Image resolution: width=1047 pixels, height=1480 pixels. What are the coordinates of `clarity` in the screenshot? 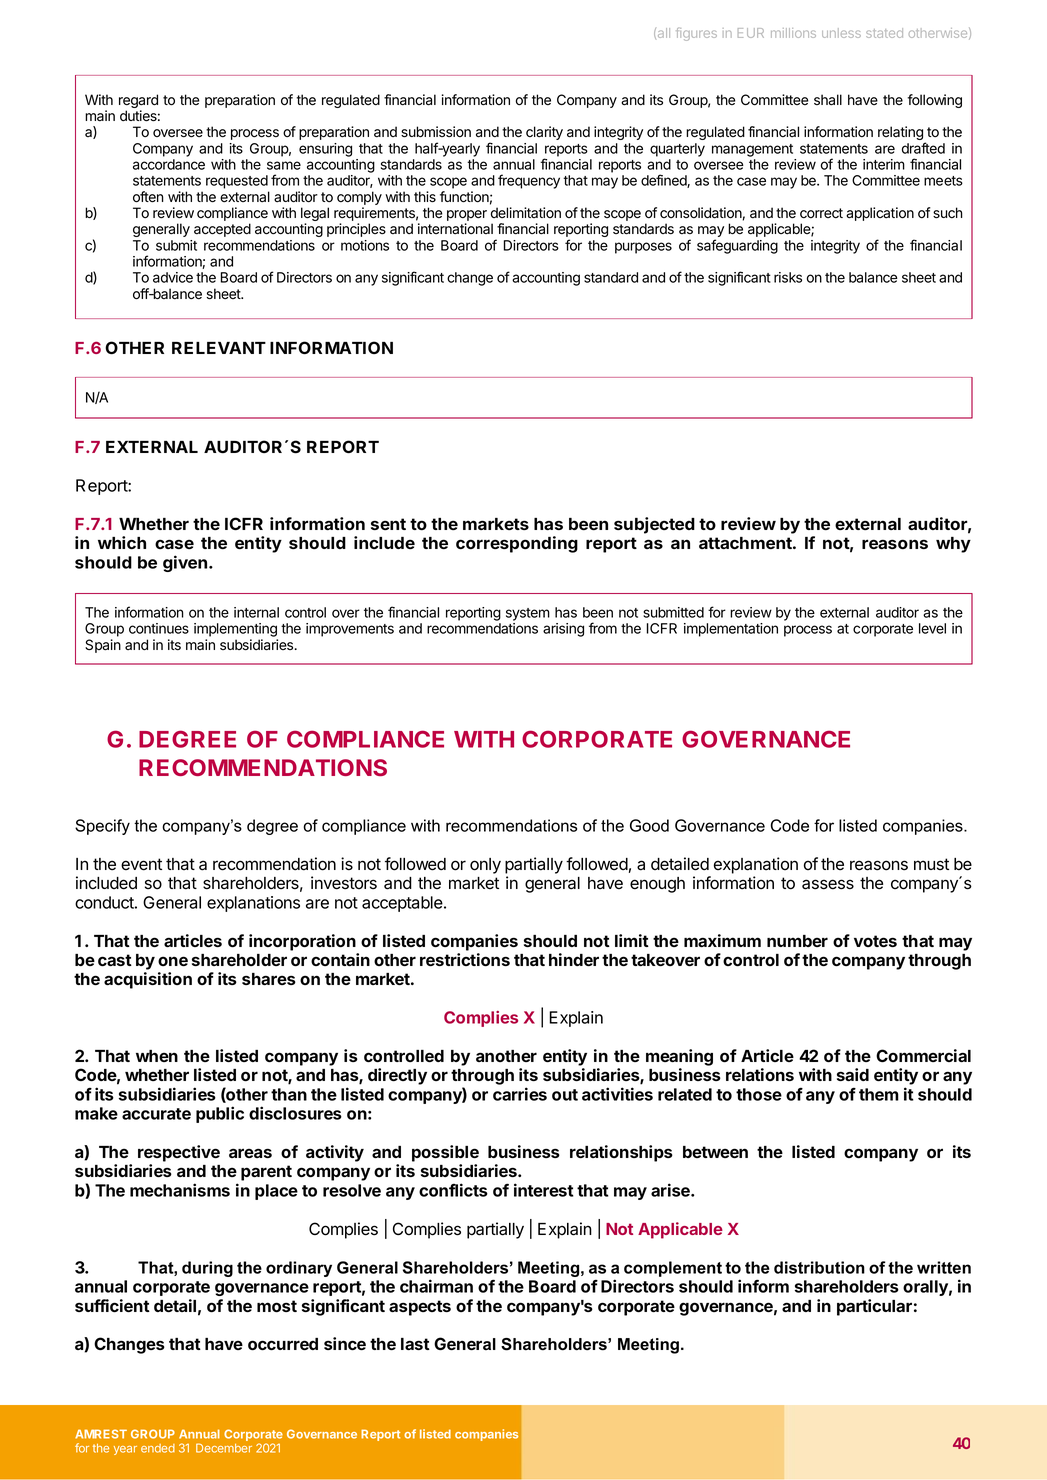 It's located at (544, 133).
